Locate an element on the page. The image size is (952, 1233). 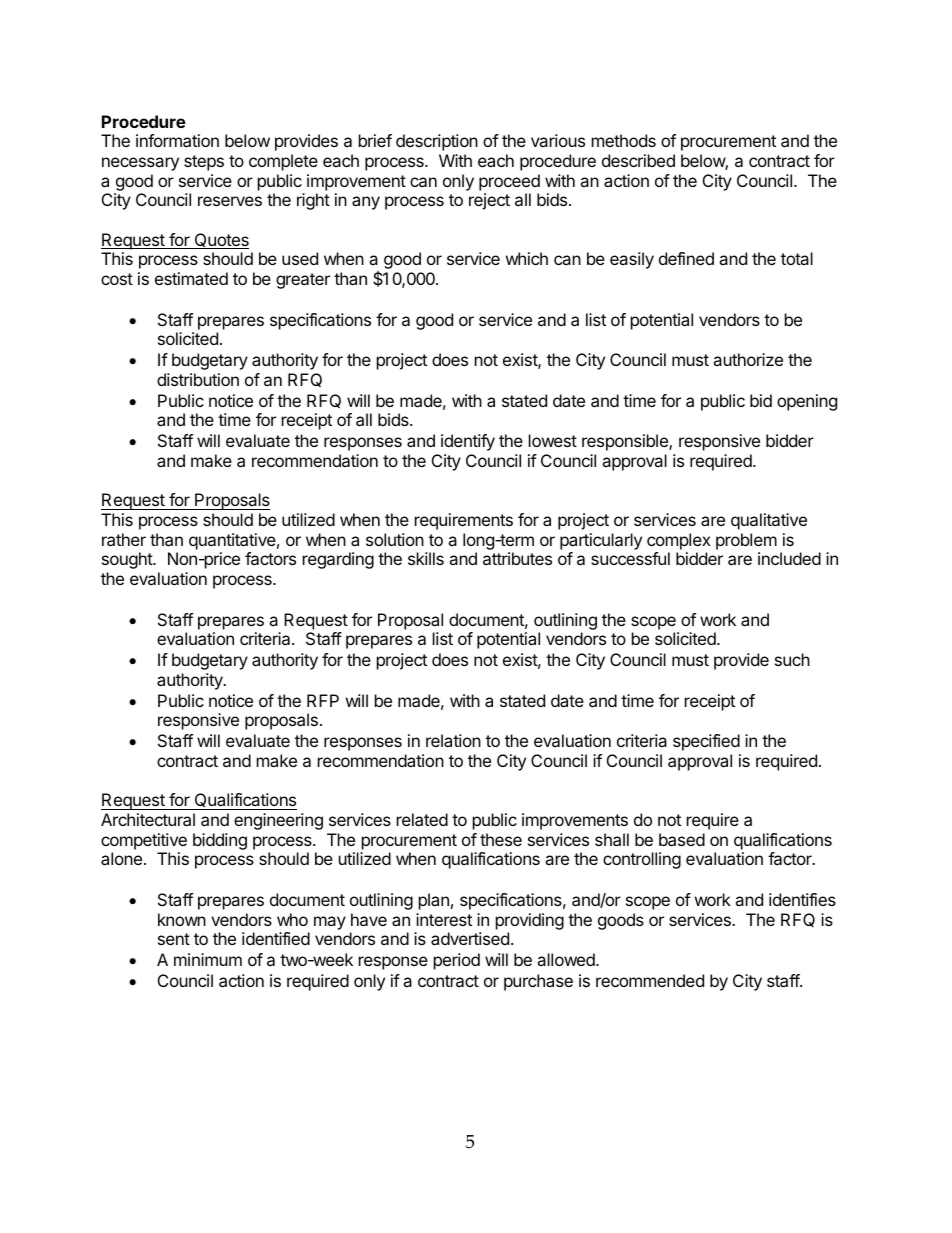
opening is located at coordinates (807, 402).
